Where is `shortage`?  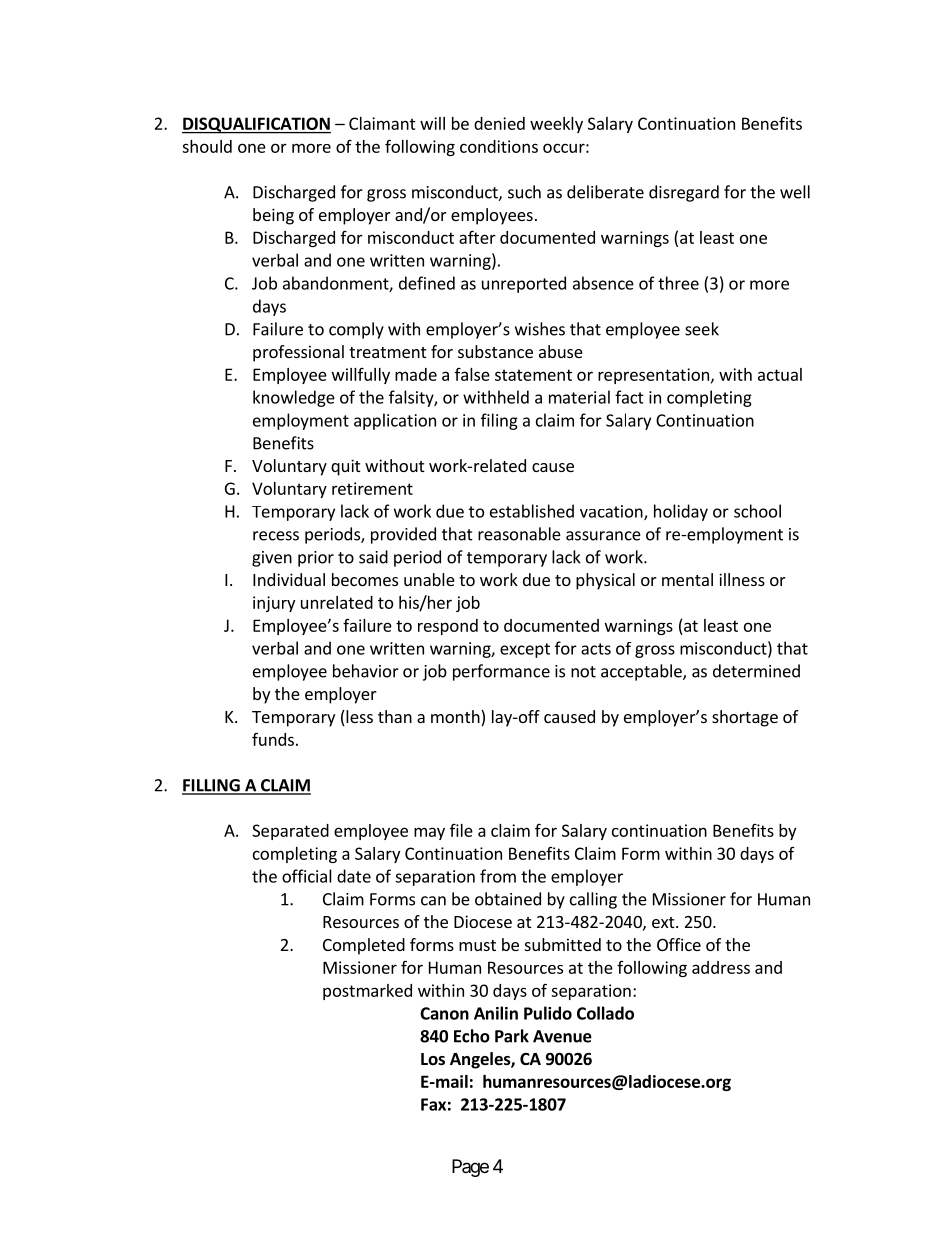 shortage is located at coordinates (745, 718).
